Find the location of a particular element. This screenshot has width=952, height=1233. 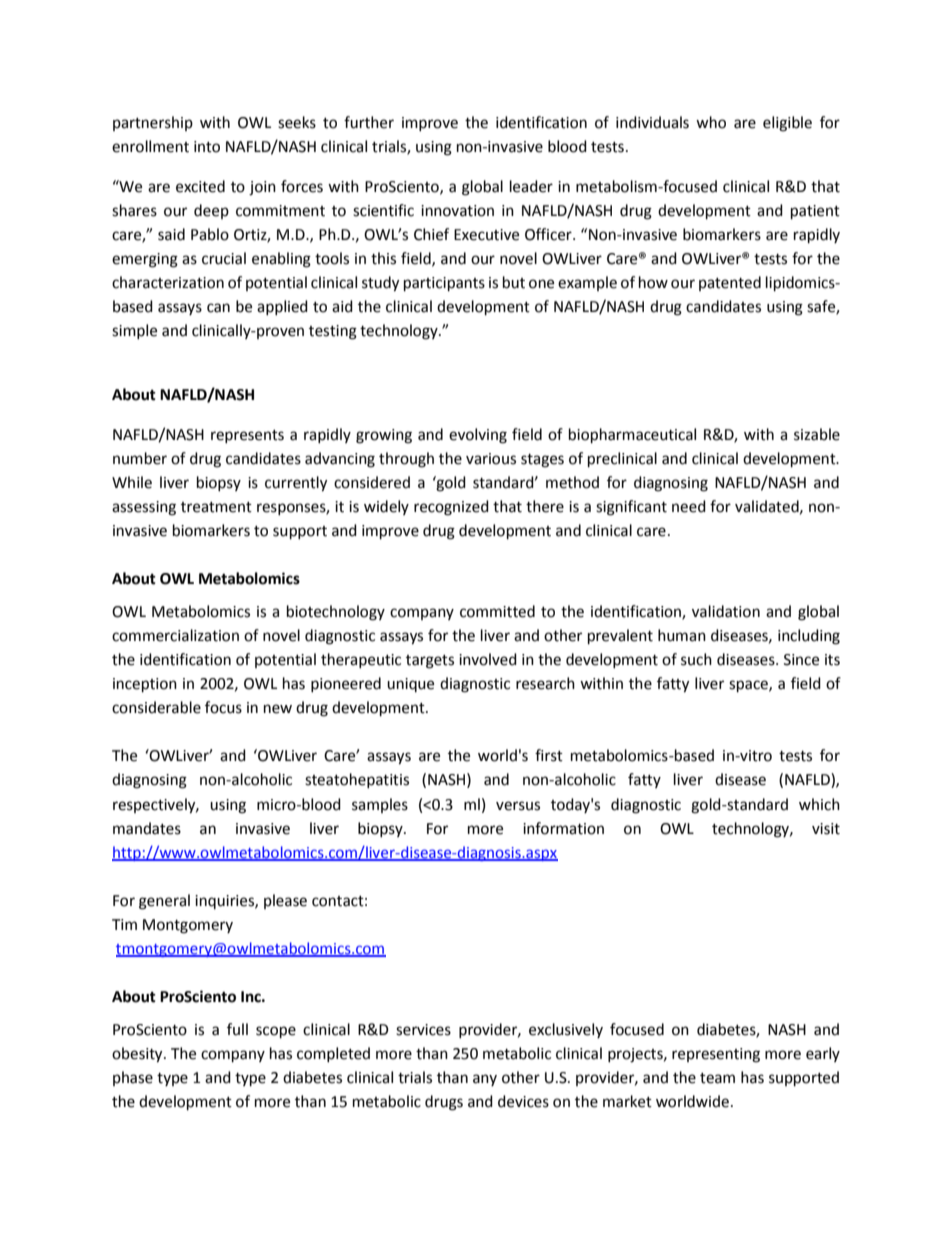

various is located at coordinates (491, 459).
